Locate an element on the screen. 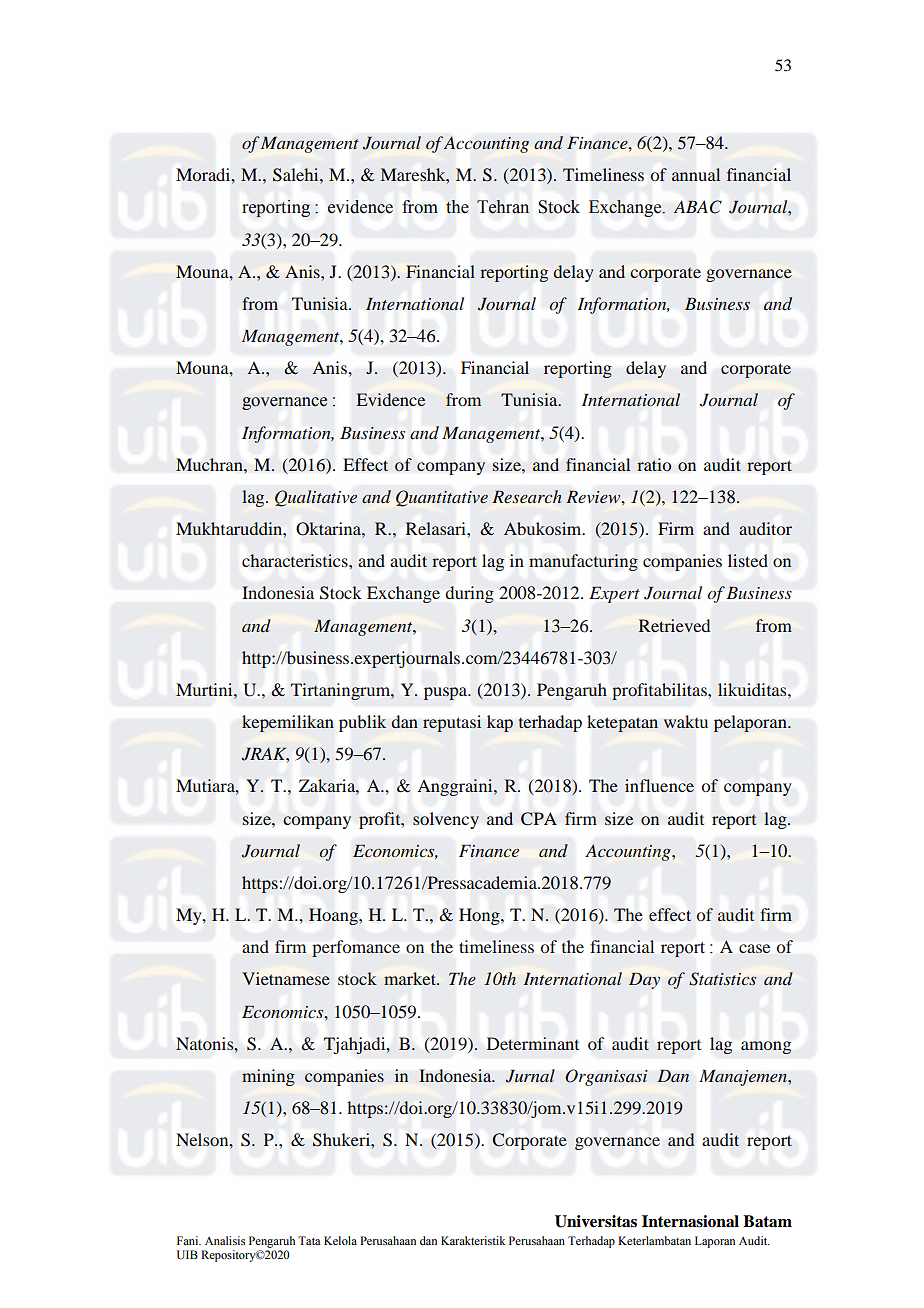 The width and height of the screenshot is (924, 1308). Hong is located at coordinates (480, 916).
